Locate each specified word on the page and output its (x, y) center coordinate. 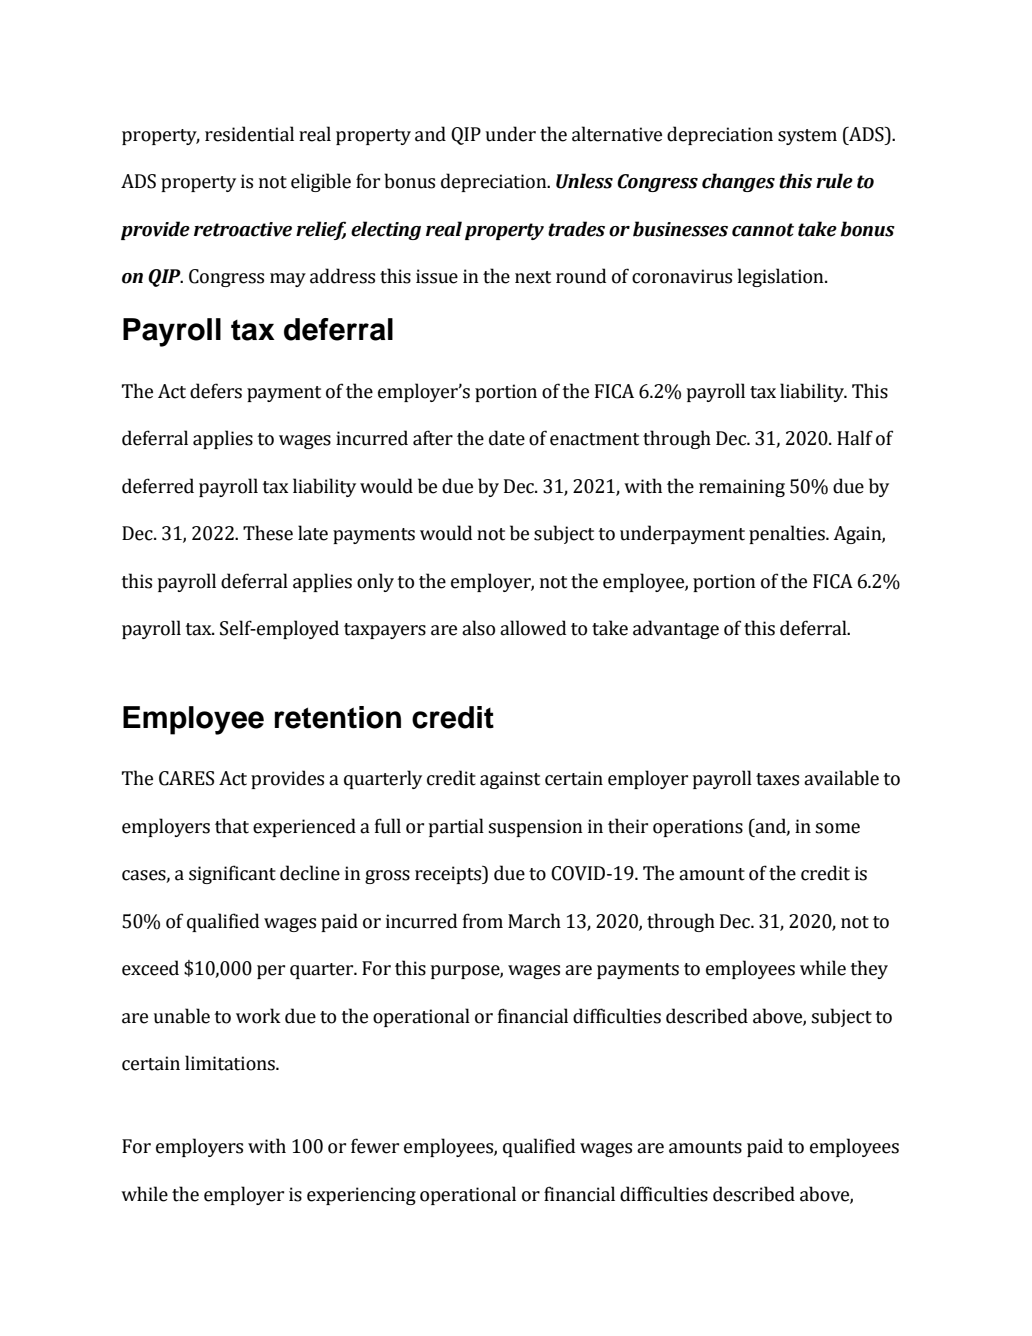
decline (310, 873)
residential (249, 134)
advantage (676, 629)
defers (216, 391)
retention (338, 717)
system (807, 137)
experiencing (361, 1196)
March (534, 921)
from (483, 921)
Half (855, 438)
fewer (375, 1146)
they (869, 969)
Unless (584, 181)
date (507, 438)
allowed (533, 628)
